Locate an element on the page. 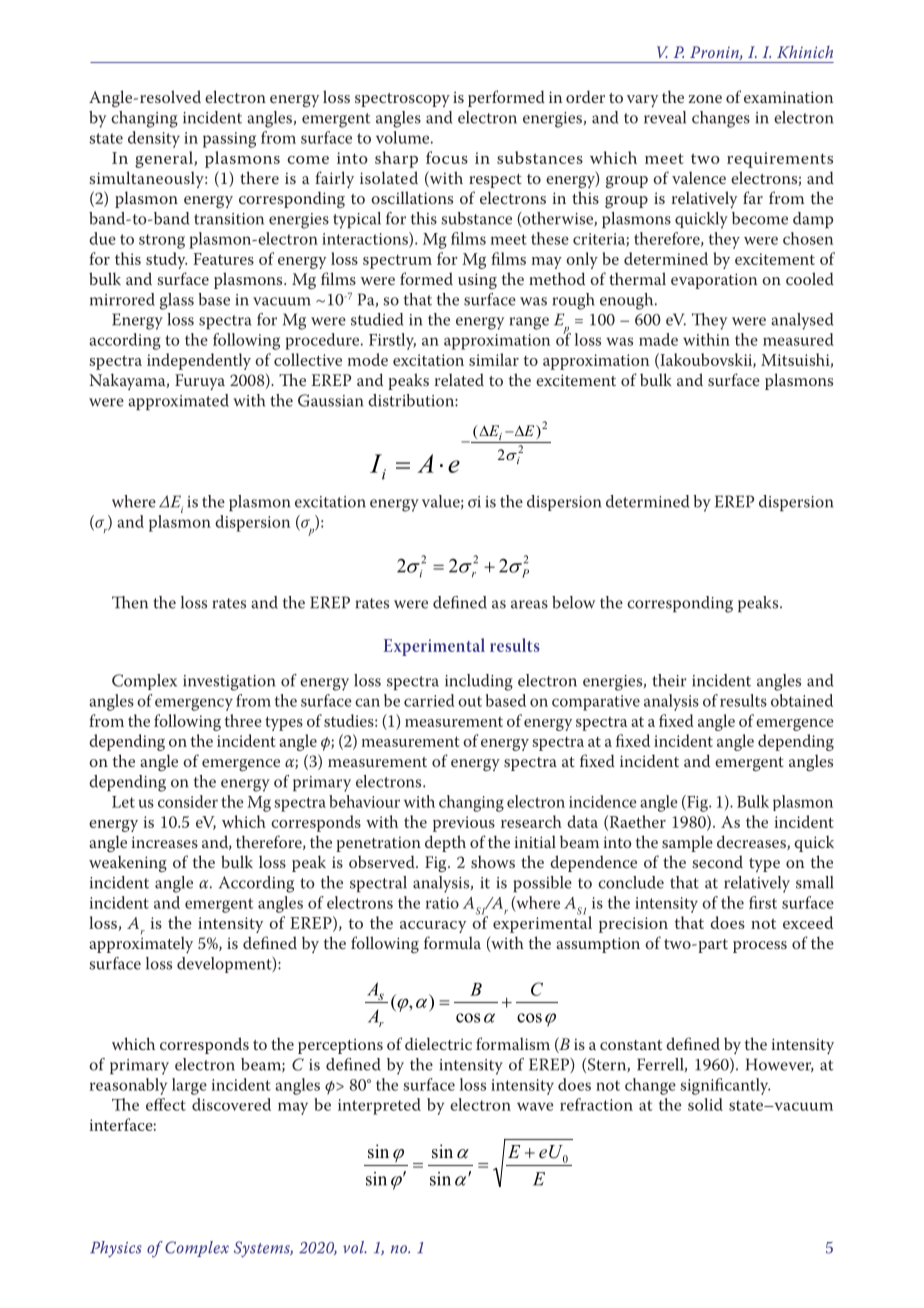 The height and width of the page is (1308, 924). approximated is located at coordinates (178, 402).
